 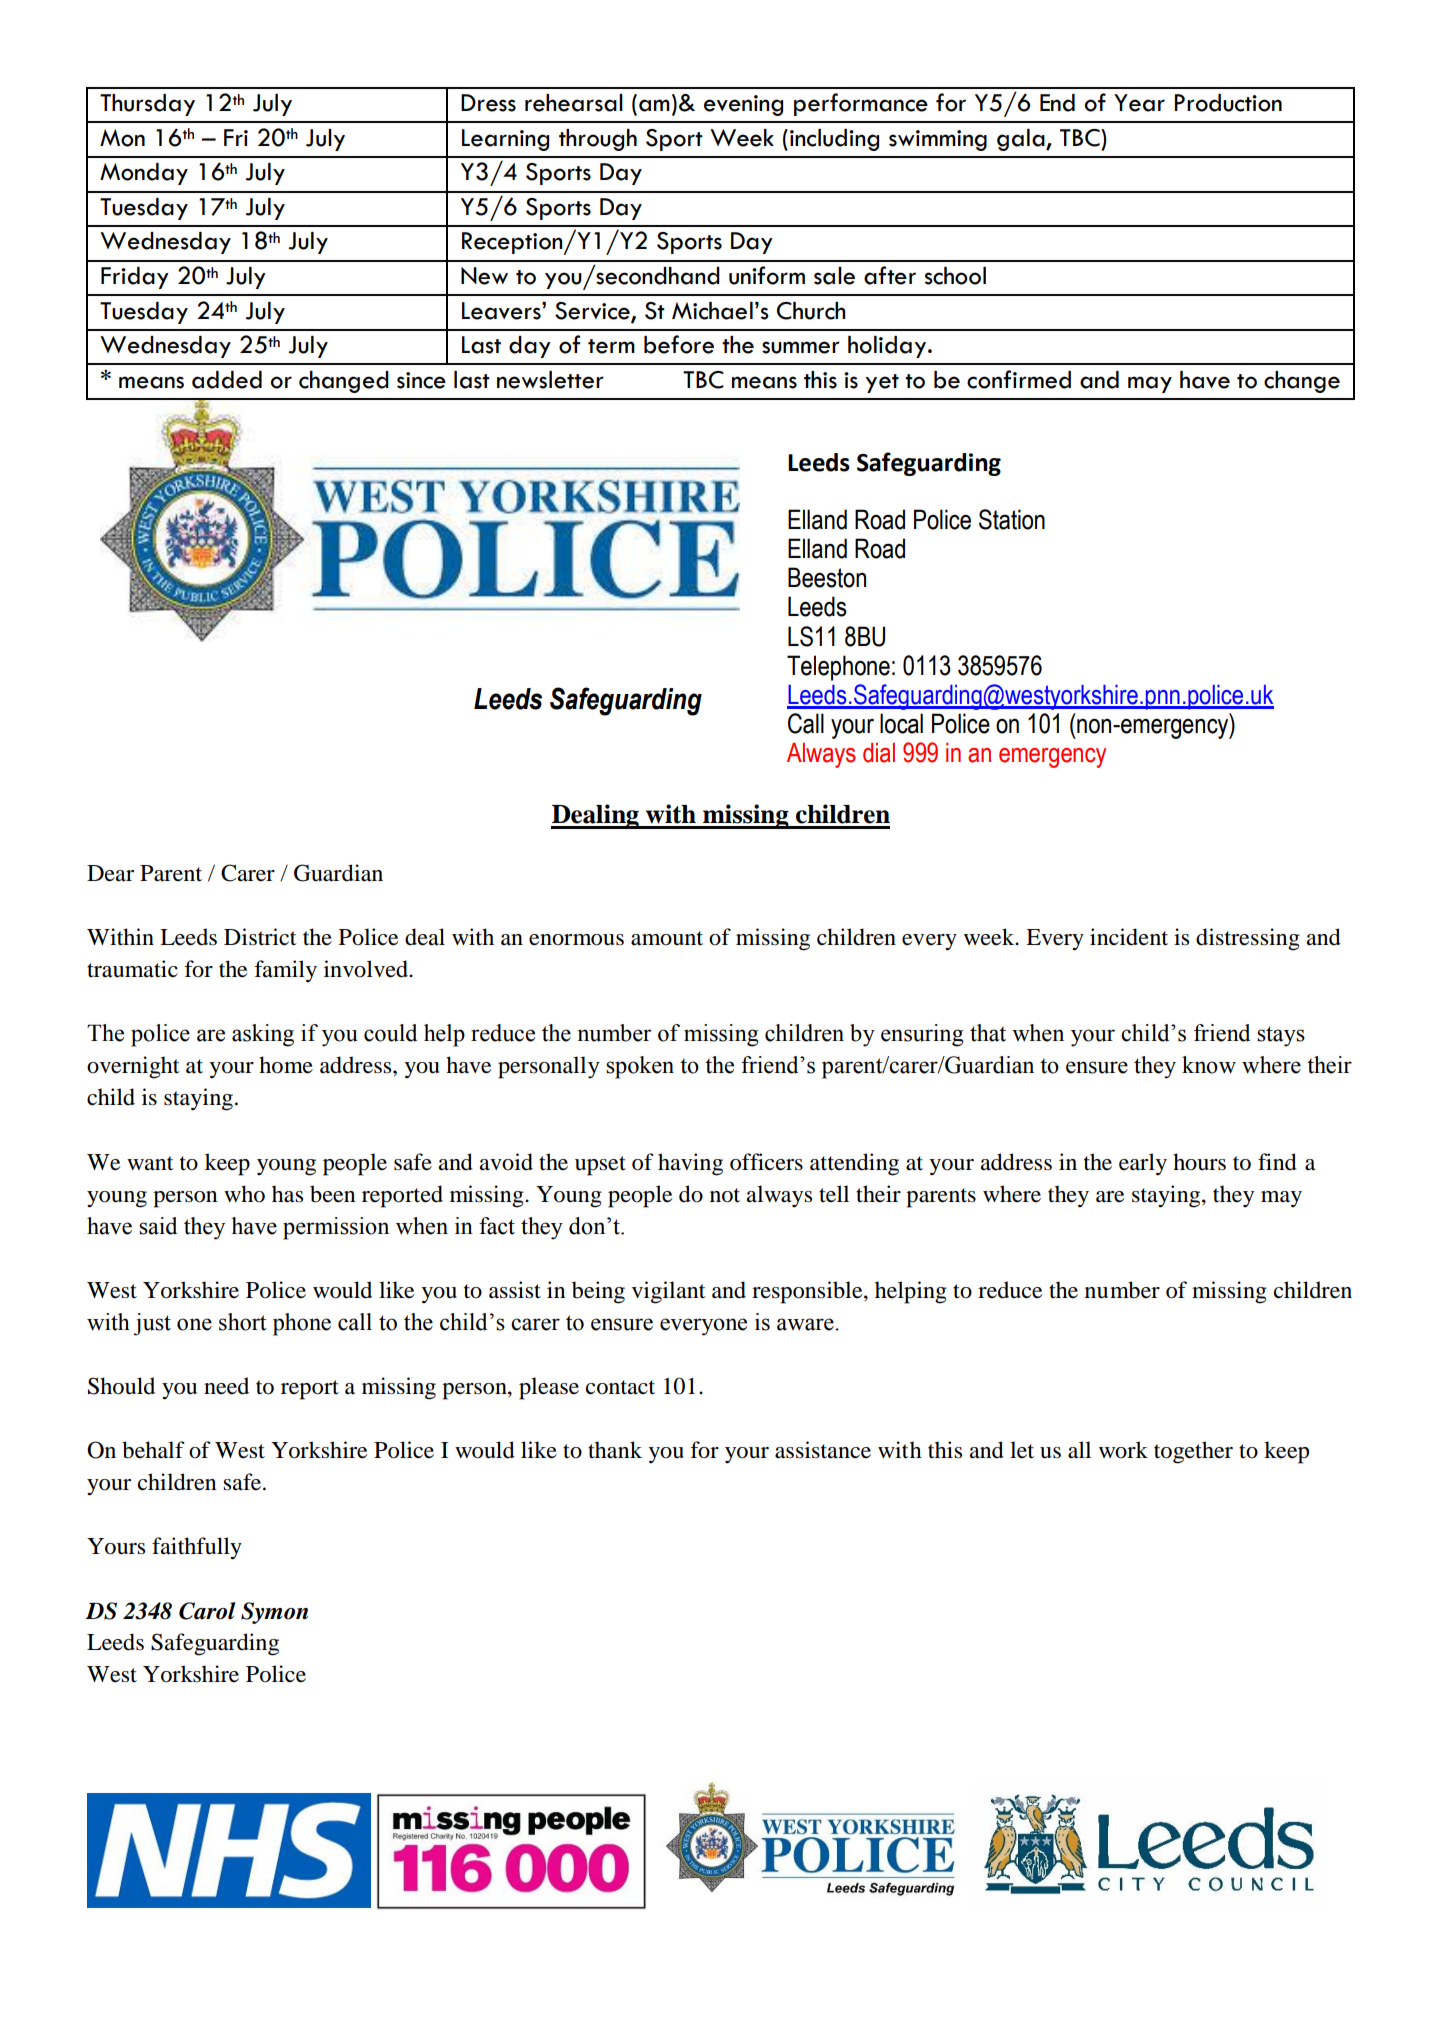 What do you see at coordinates (197, 1548) in the screenshot?
I see `faithfully` at bounding box center [197, 1548].
